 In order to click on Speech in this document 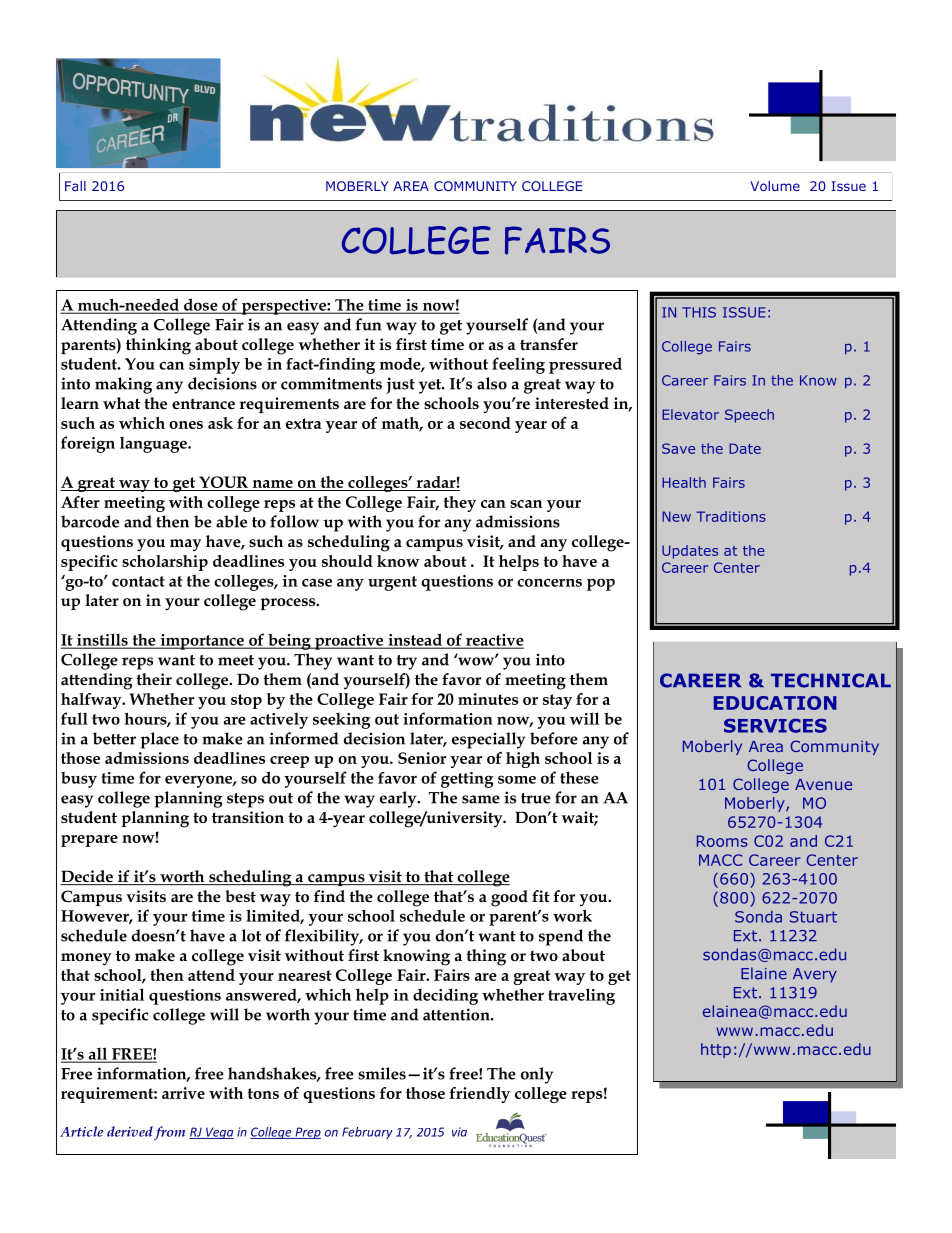, I will do `click(749, 416)`.
